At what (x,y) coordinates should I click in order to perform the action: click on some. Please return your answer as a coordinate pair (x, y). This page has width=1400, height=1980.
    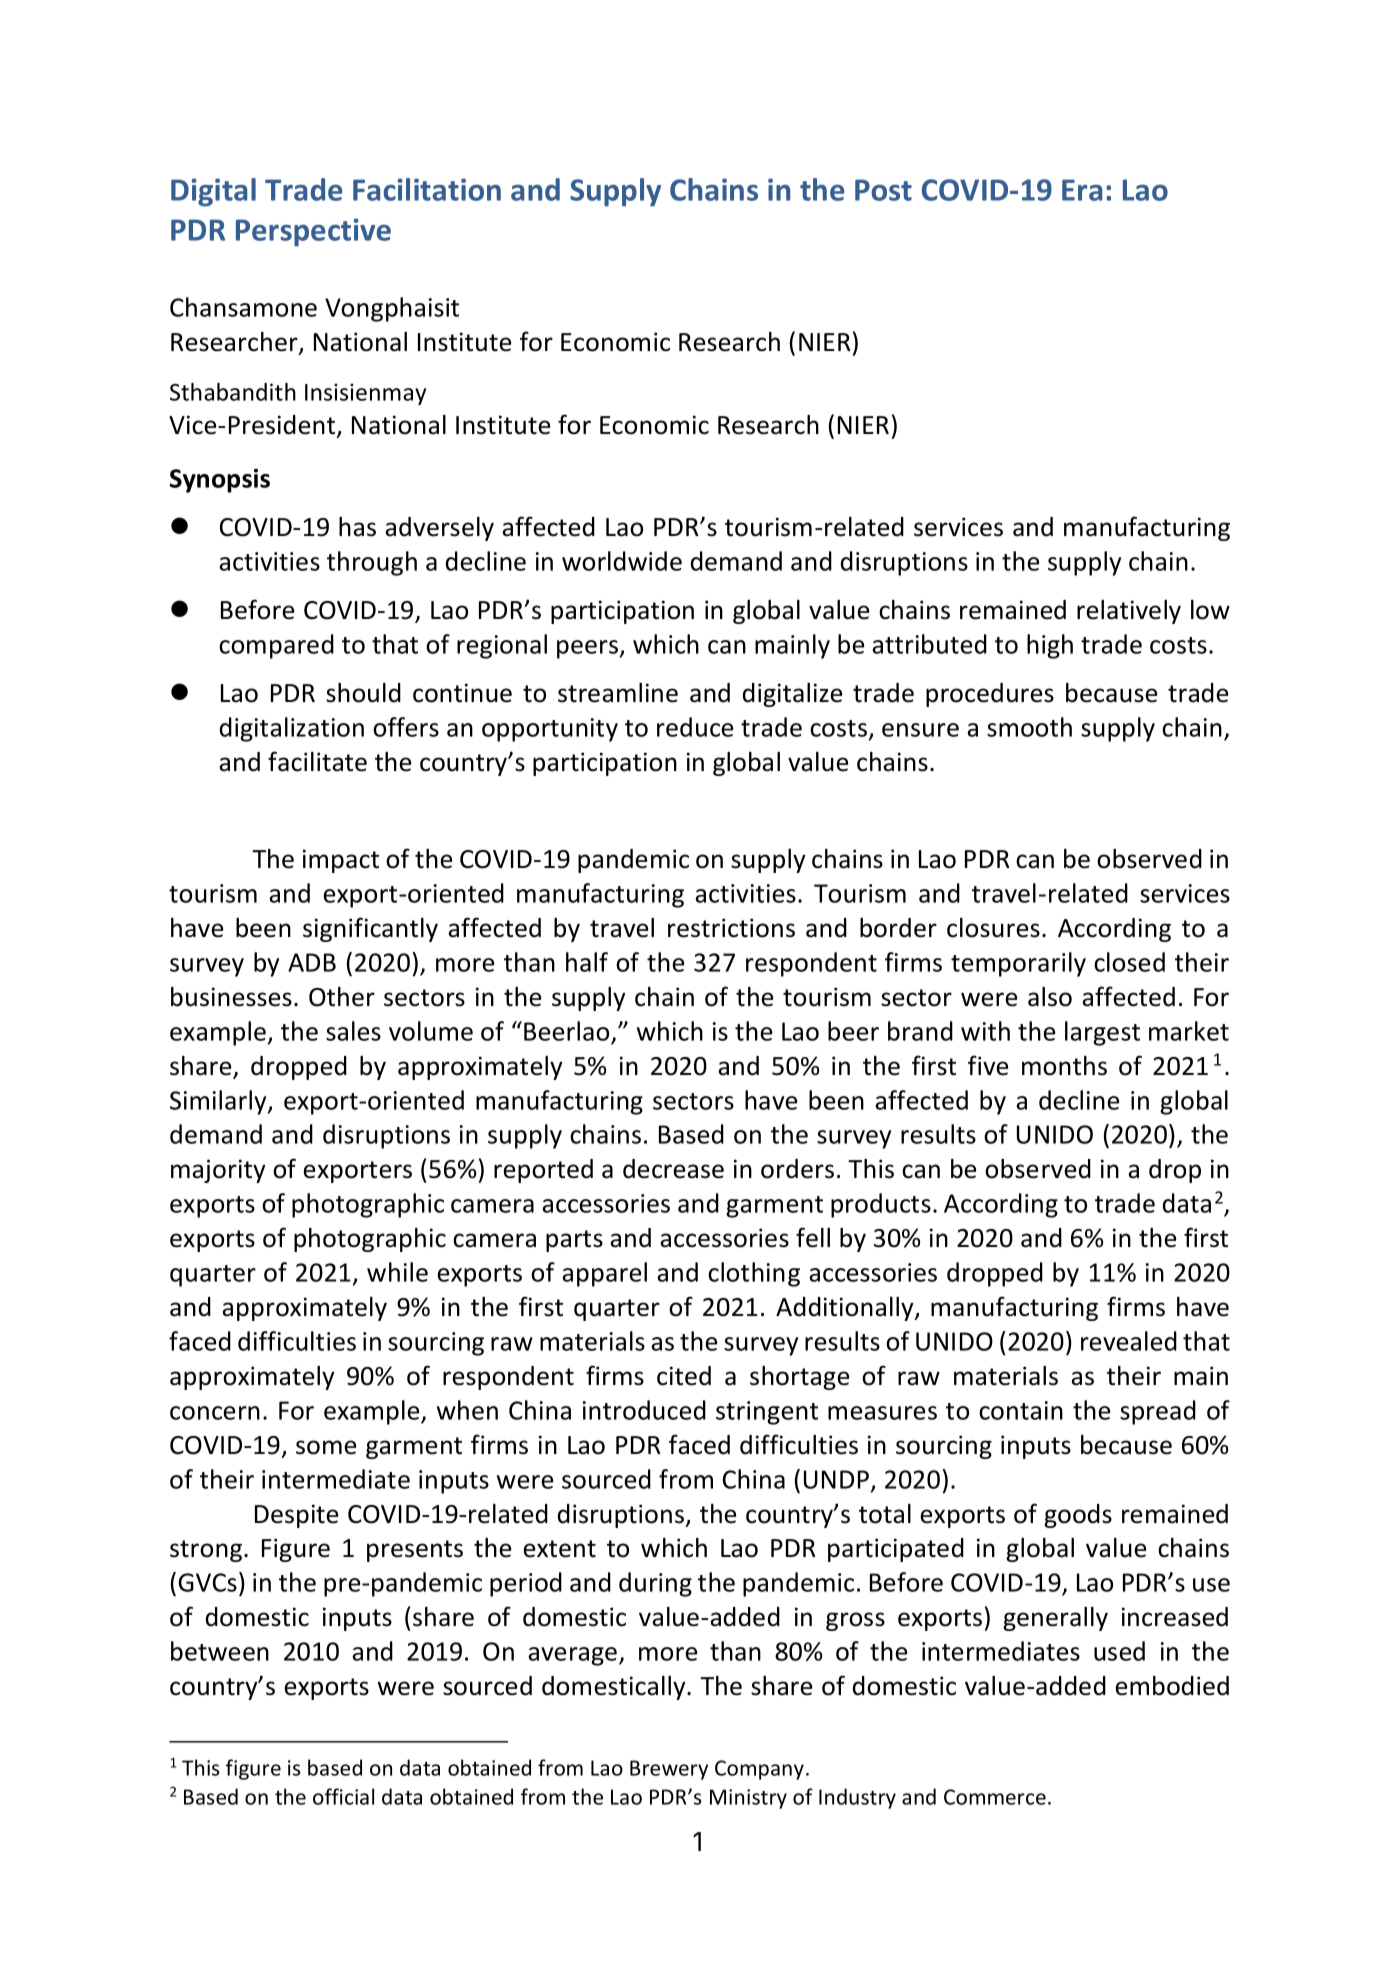
    Looking at the image, I should click on (326, 1447).
